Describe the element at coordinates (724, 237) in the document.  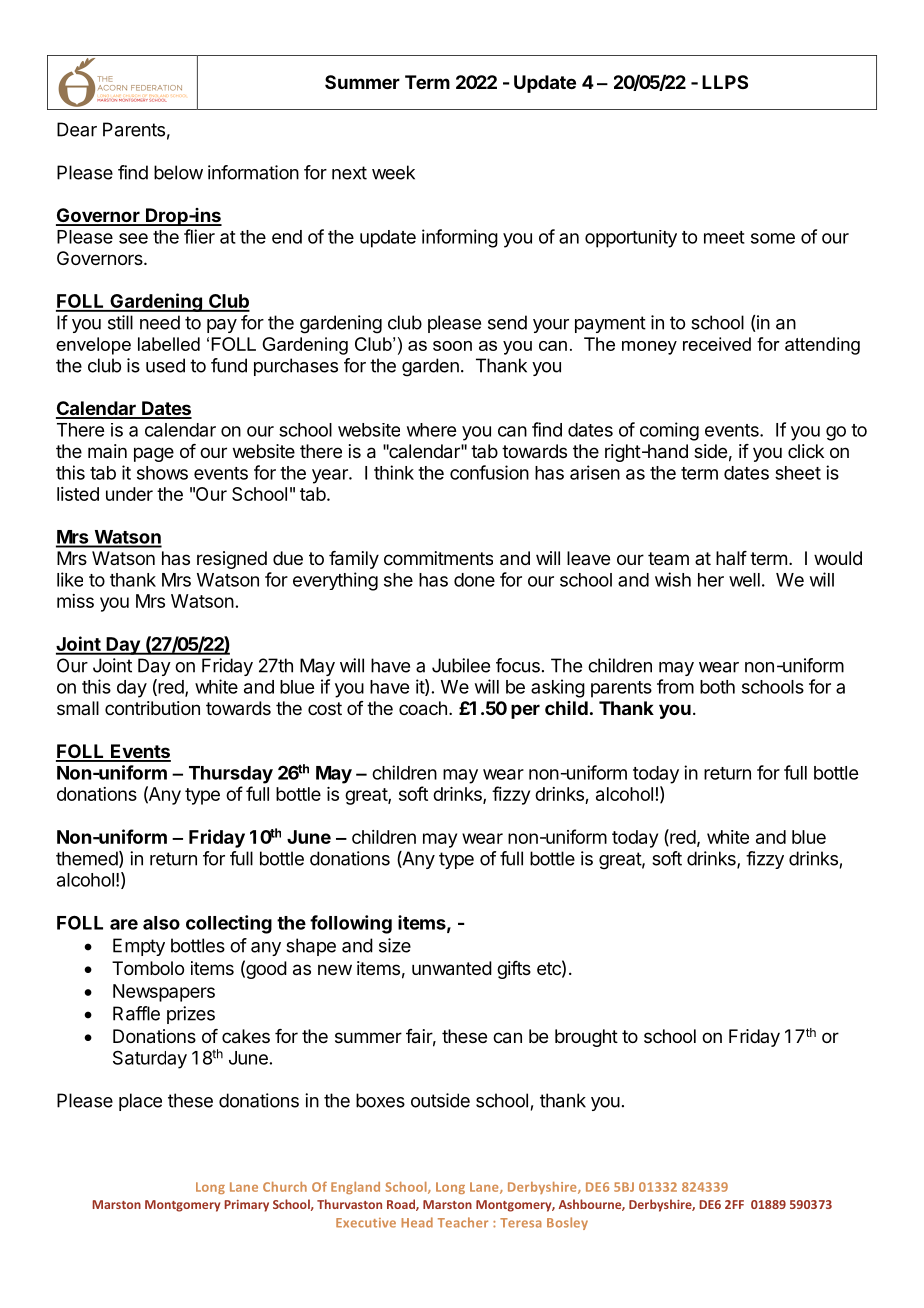
I see `meet` at that location.
